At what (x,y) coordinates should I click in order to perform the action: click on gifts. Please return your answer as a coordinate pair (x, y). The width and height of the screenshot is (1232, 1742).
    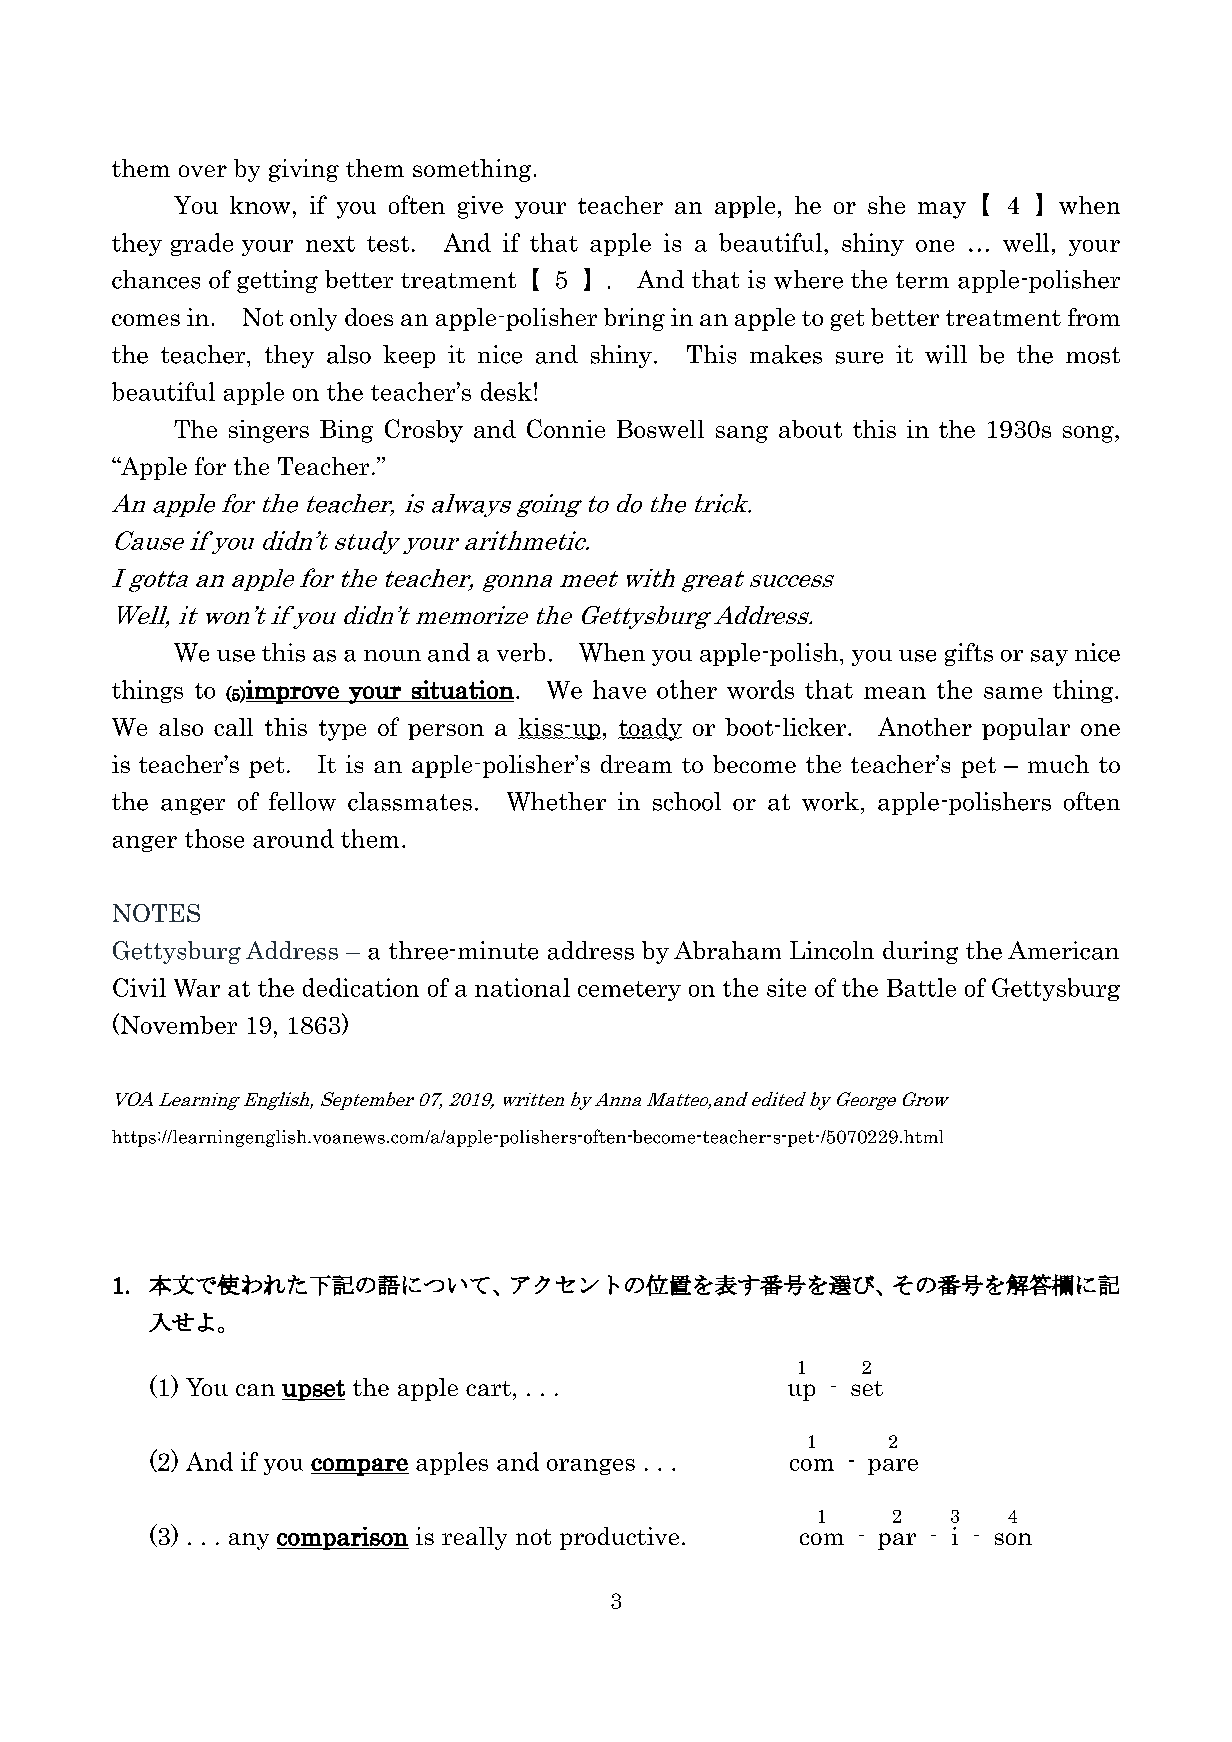
    Looking at the image, I should click on (969, 654).
